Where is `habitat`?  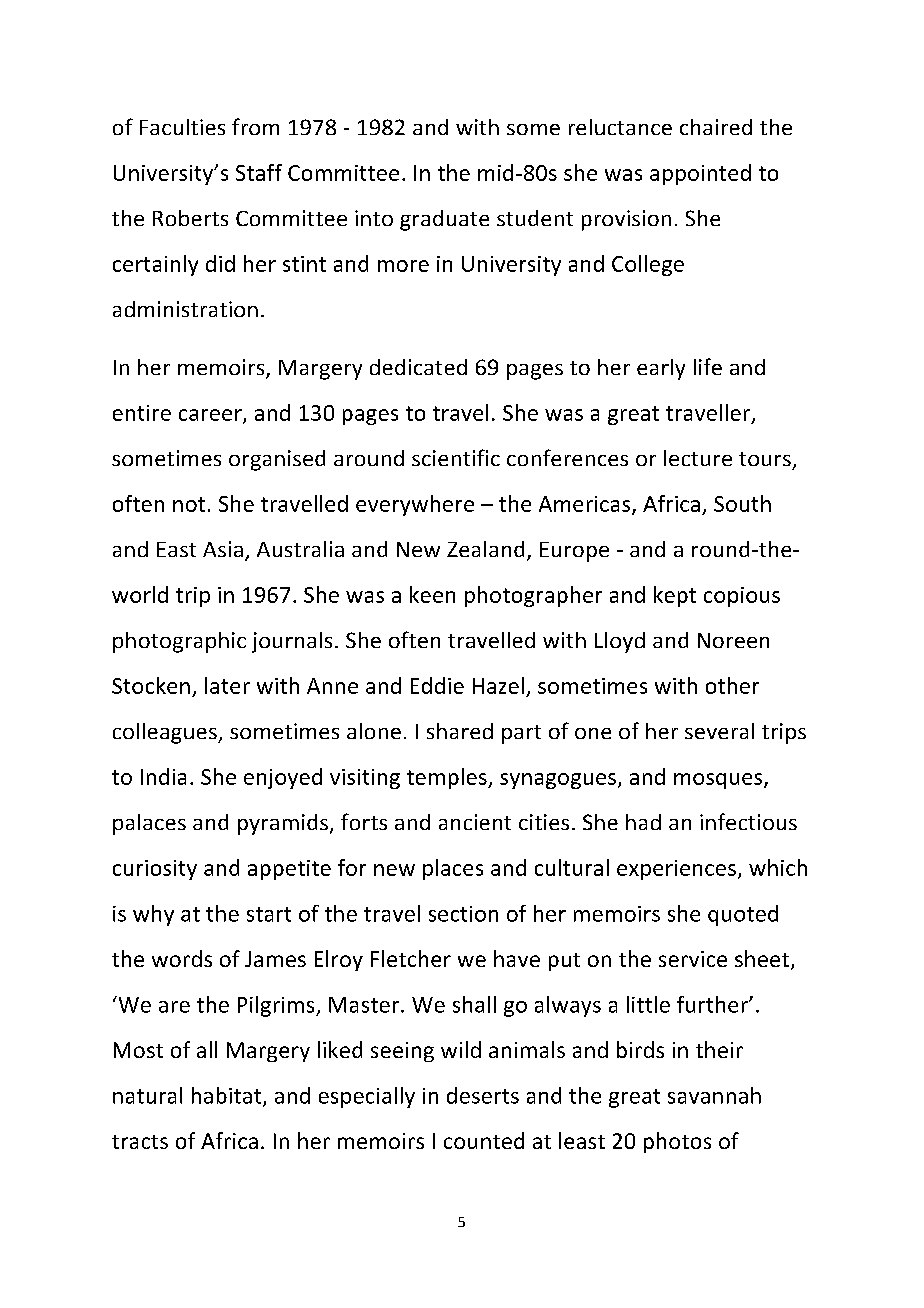 habitat is located at coordinates (228, 1096).
